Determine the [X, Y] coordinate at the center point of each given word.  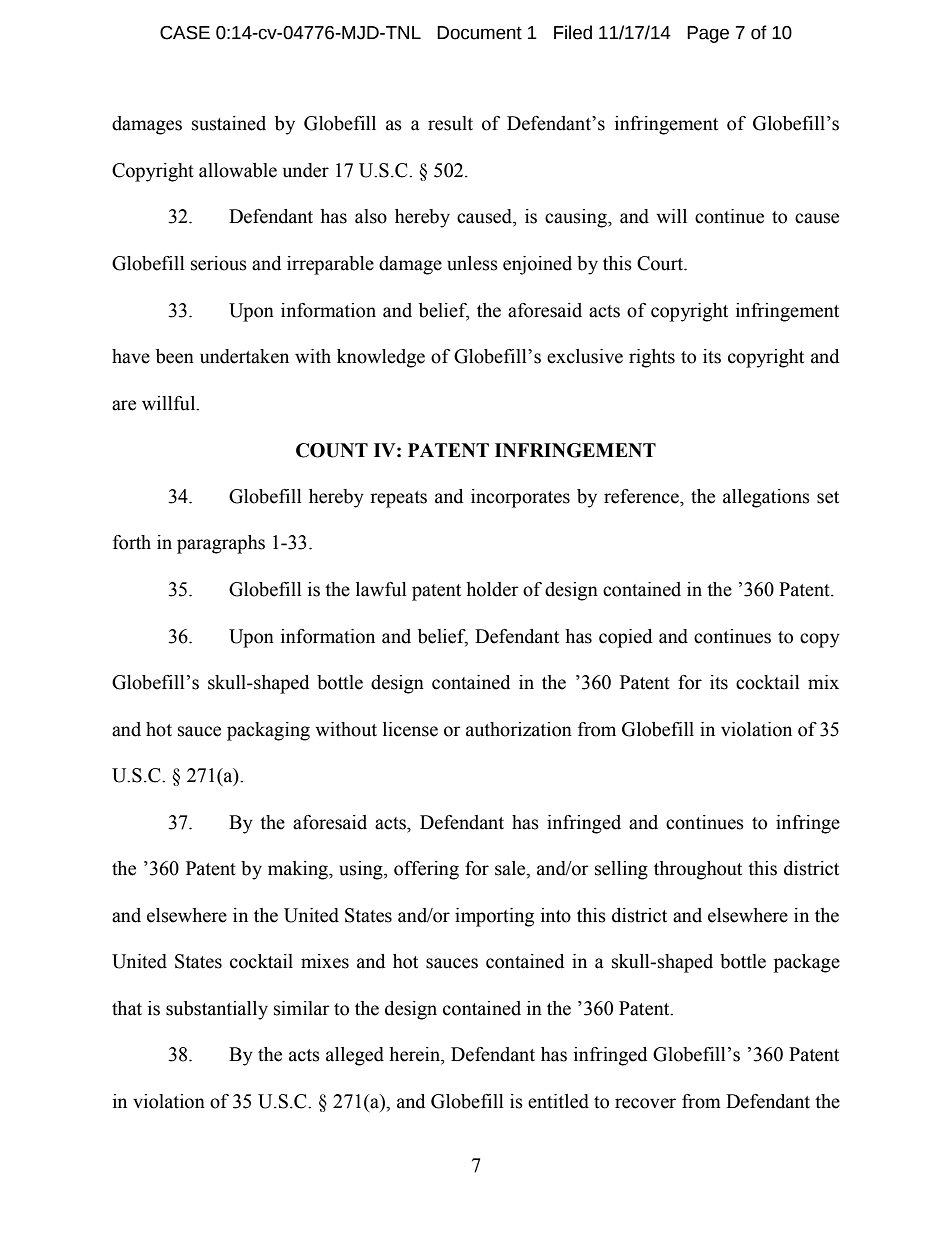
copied [625, 638]
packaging [268, 731]
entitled [558, 1101]
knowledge [381, 358]
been [175, 356]
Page [708, 34]
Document [479, 33]
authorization [519, 729]
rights [652, 358]
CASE [185, 33]
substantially [217, 1010]
